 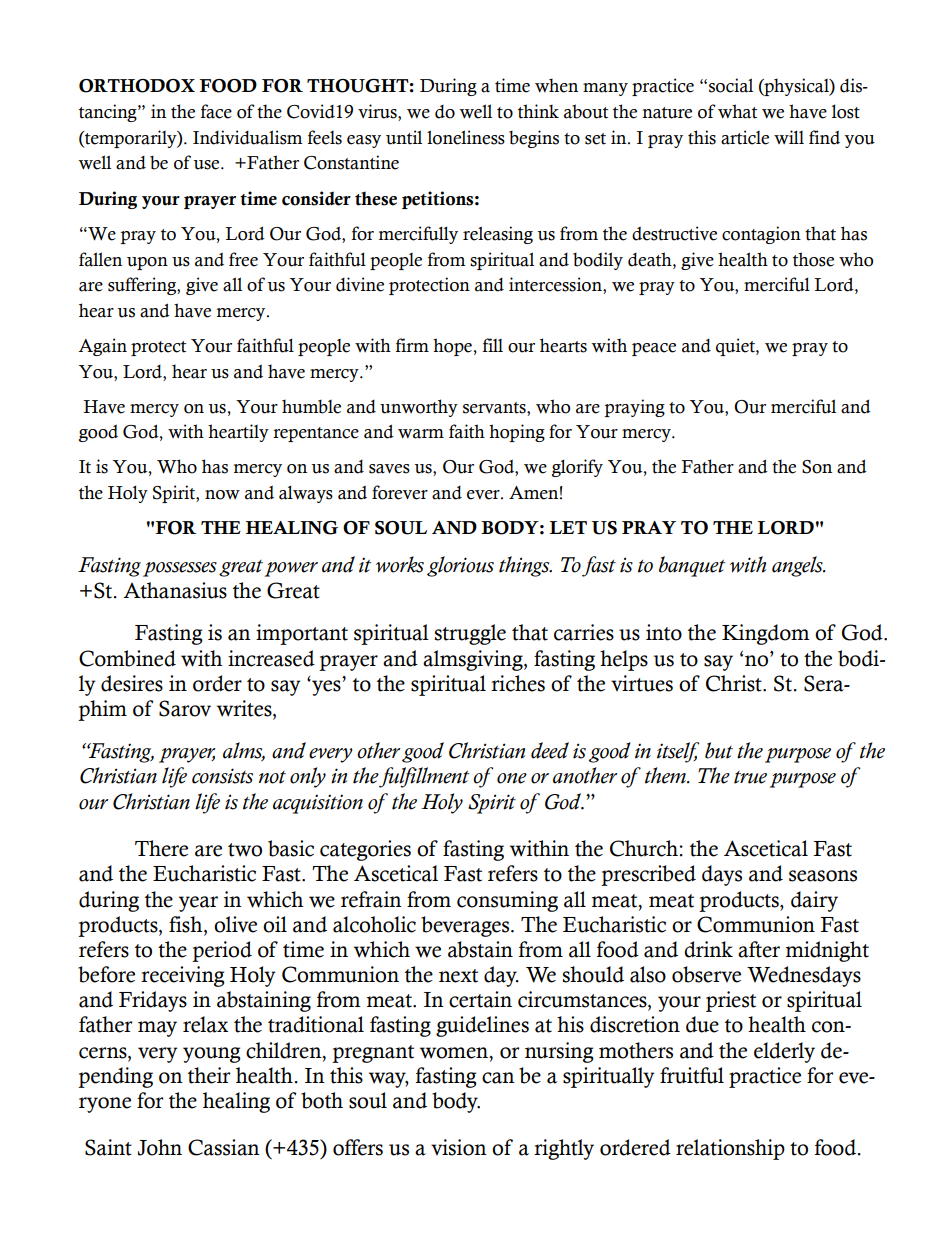 I want to click on vision, so click(x=459, y=1147).
